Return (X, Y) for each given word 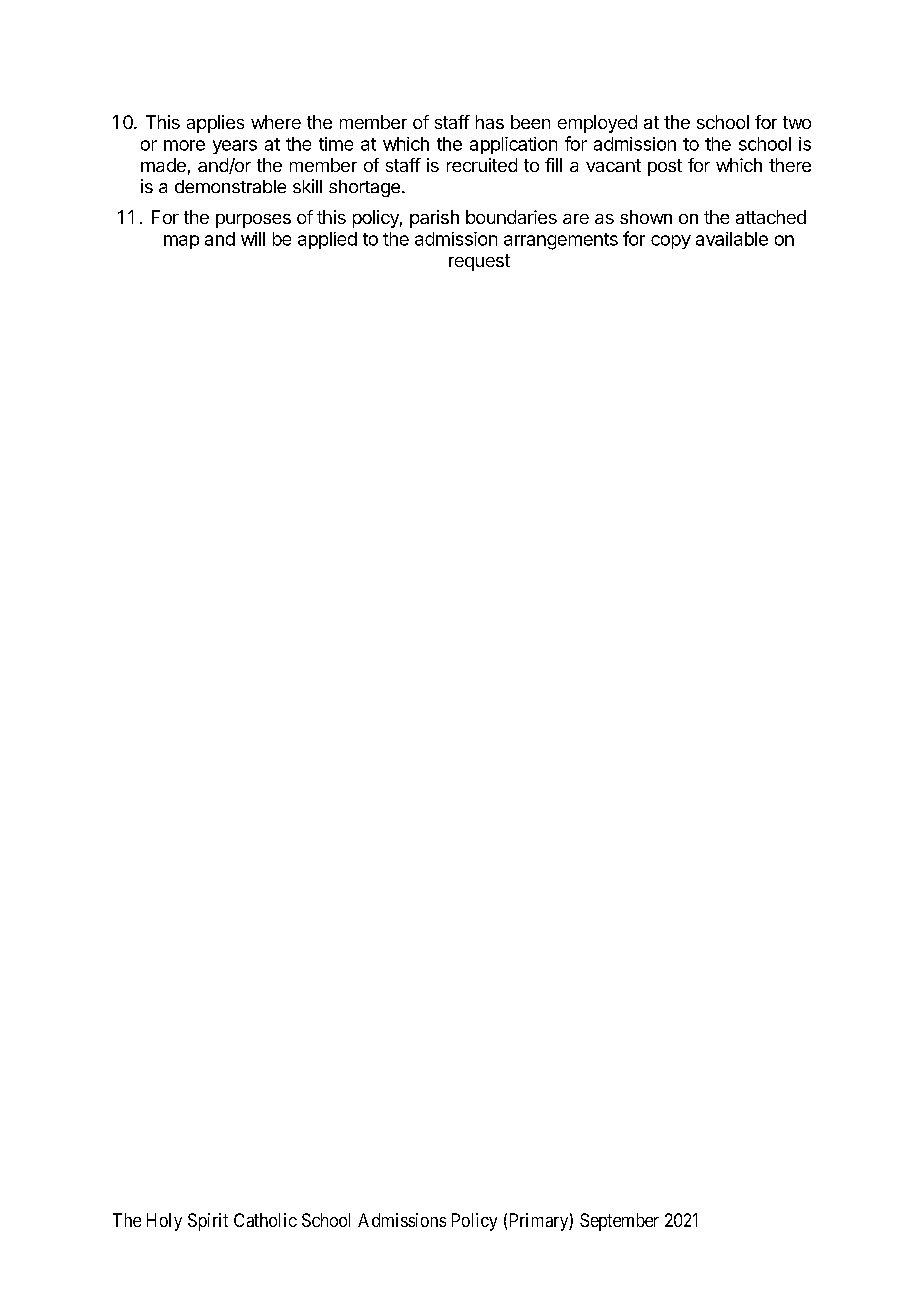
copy (671, 242)
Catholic (265, 1220)
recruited (482, 165)
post (665, 167)
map (181, 242)
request (479, 262)
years (235, 147)
